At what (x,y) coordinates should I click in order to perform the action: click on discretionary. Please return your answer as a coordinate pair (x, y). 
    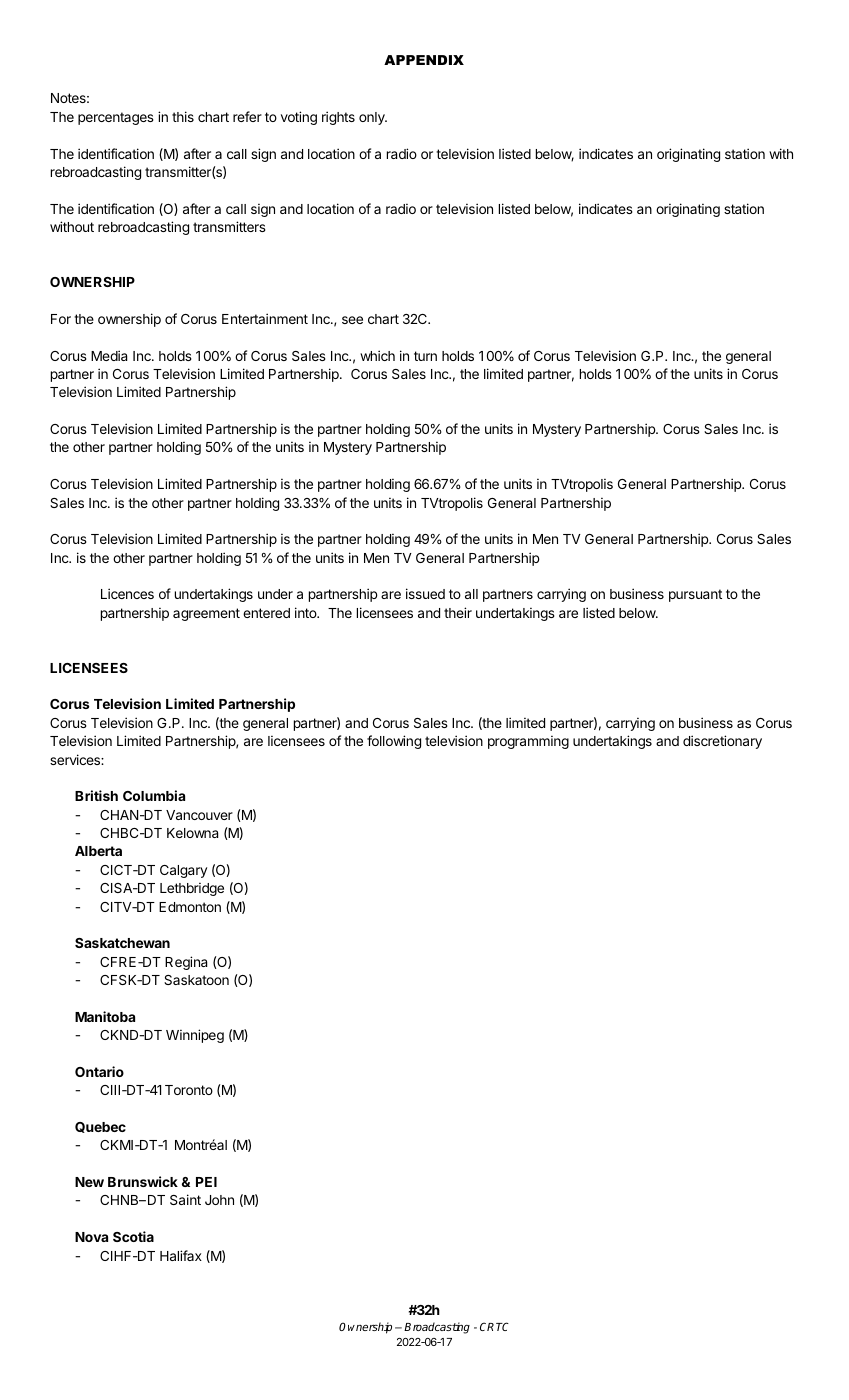
    Looking at the image, I should click on (722, 742).
